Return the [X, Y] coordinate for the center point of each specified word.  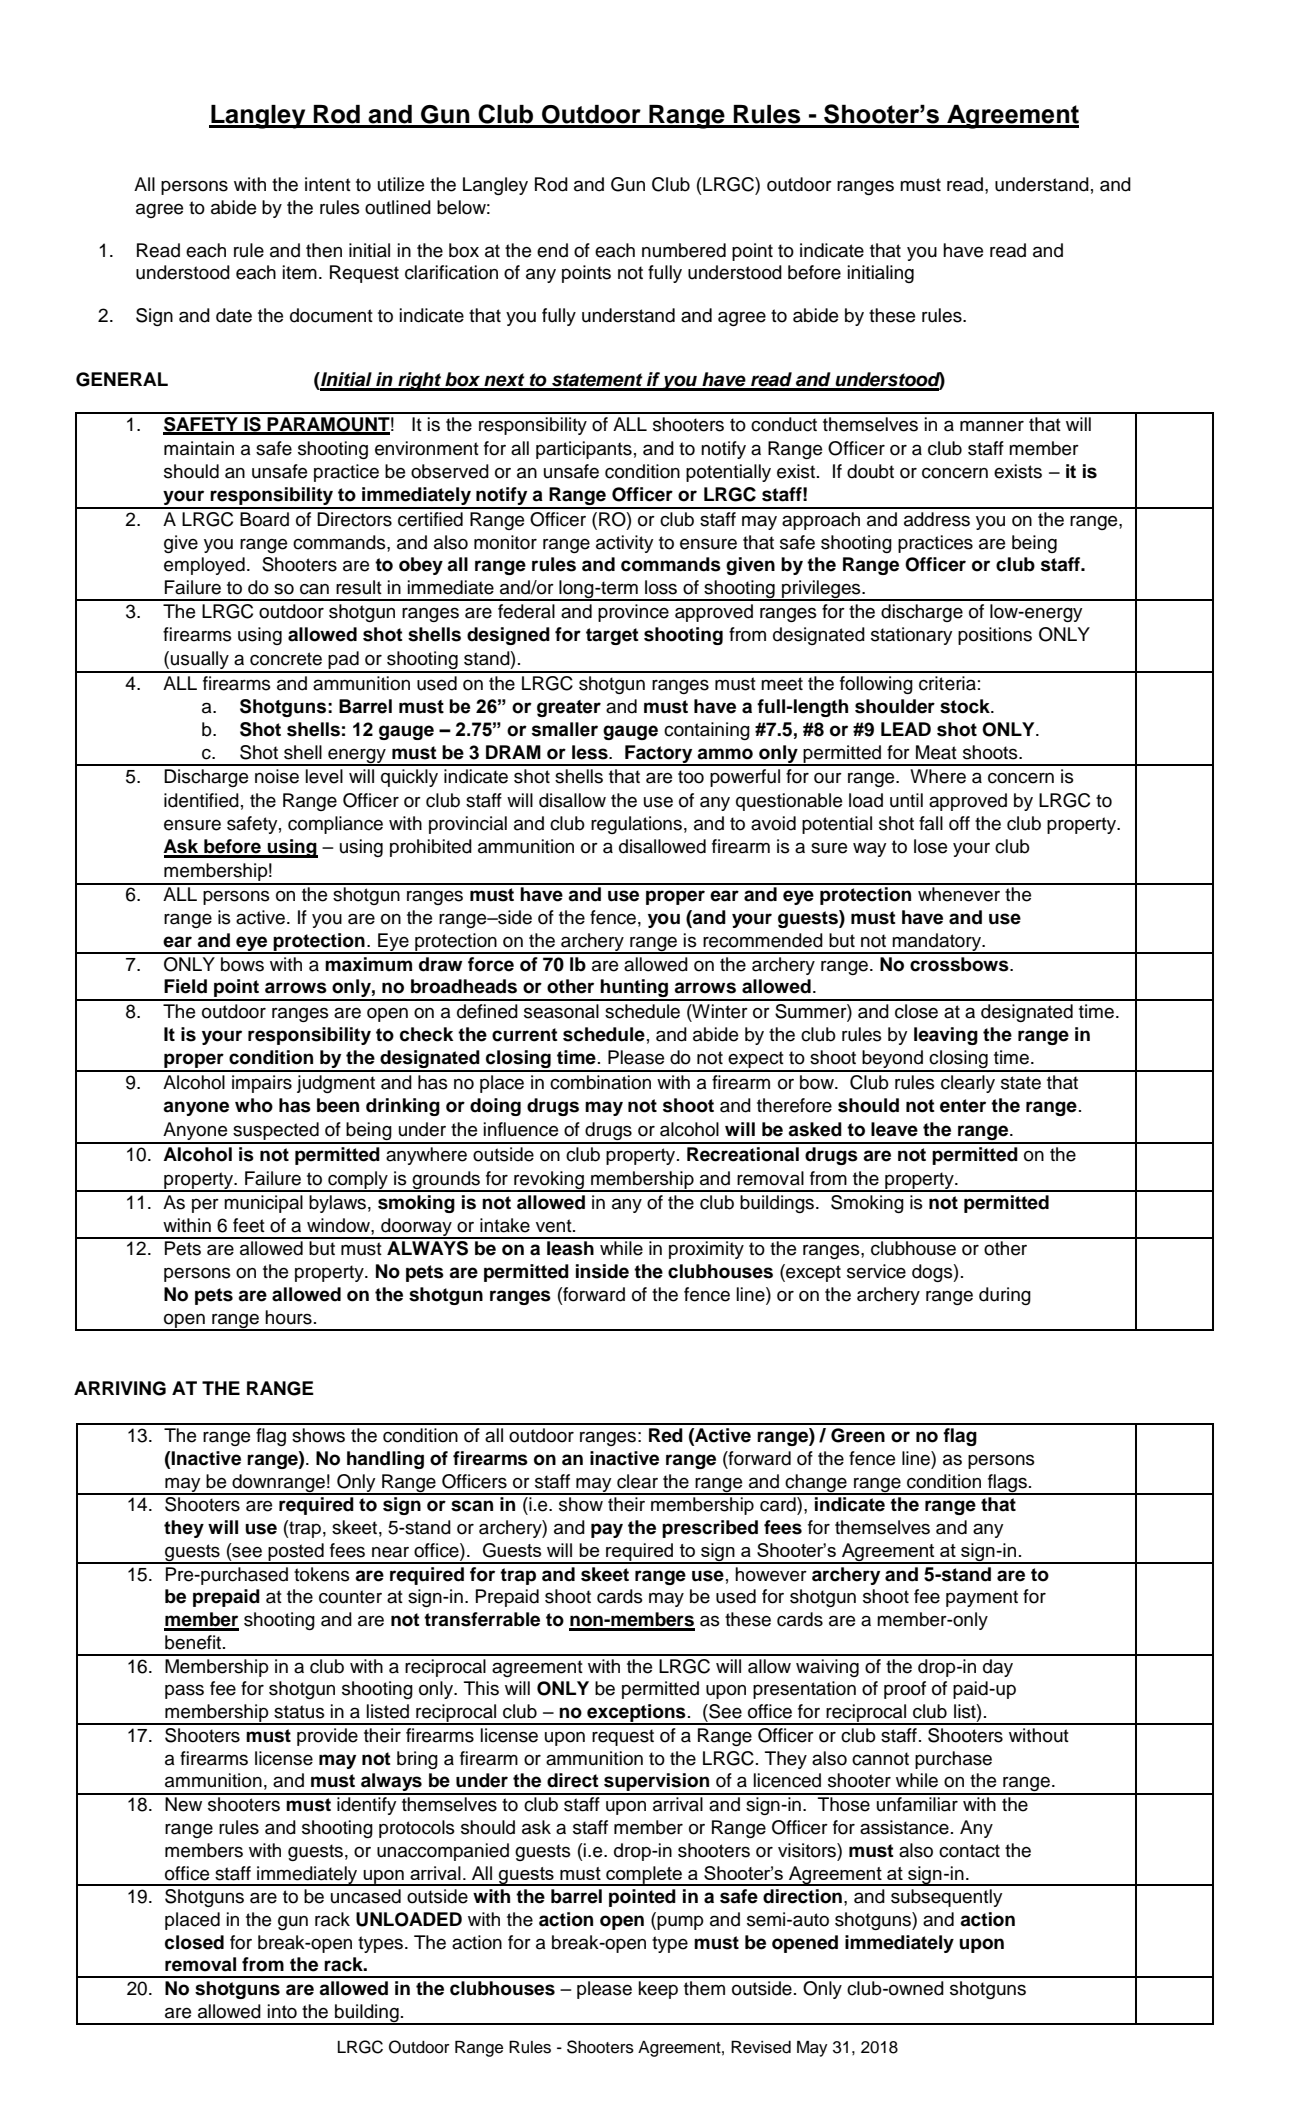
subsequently [947, 1898]
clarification [451, 272]
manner [992, 426]
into [282, 2011]
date [234, 315]
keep [658, 1990]
